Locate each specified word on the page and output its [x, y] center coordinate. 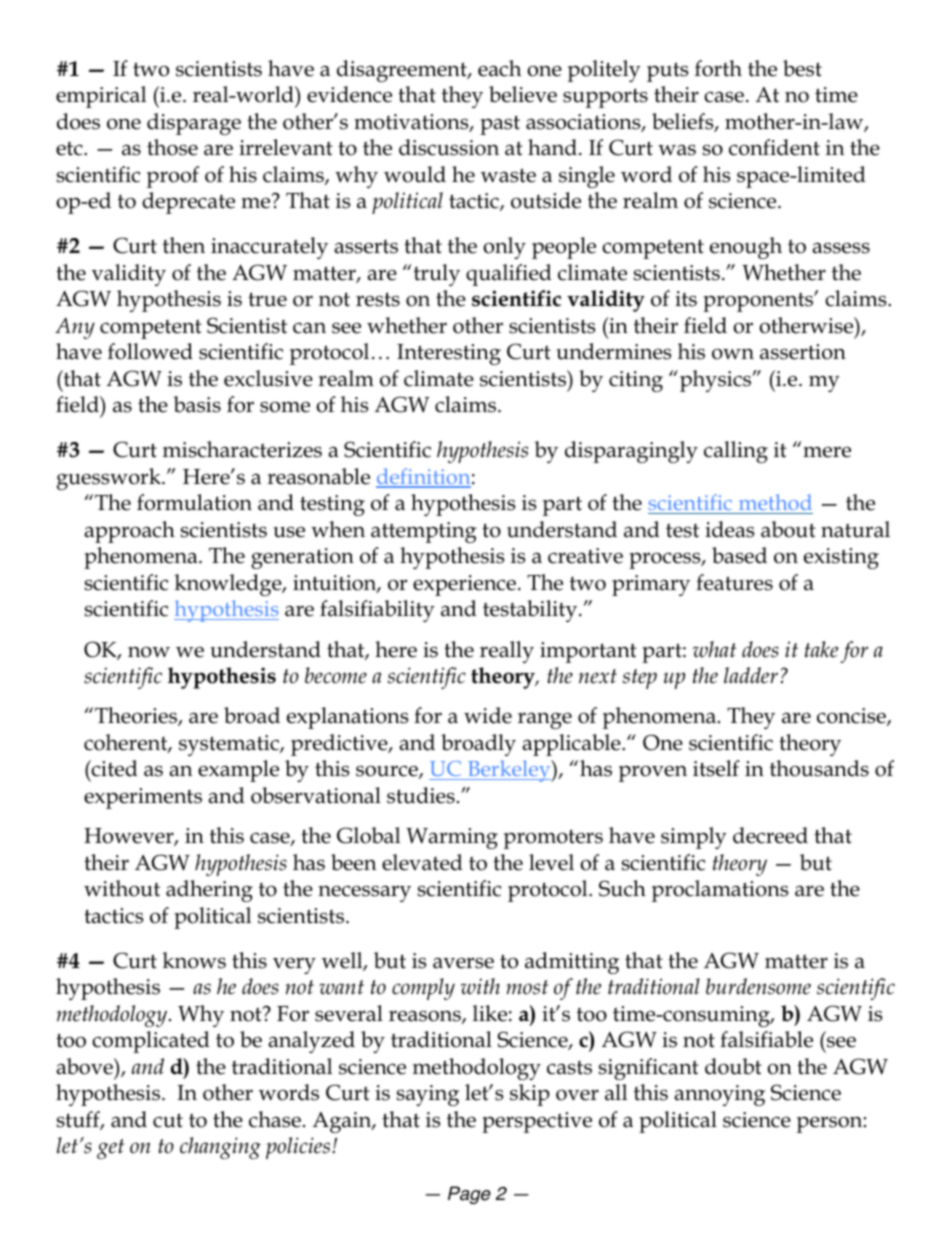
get [110, 1149]
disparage [194, 124]
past [500, 125]
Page [469, 1195]
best [802, 68]
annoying [719, 1095]
